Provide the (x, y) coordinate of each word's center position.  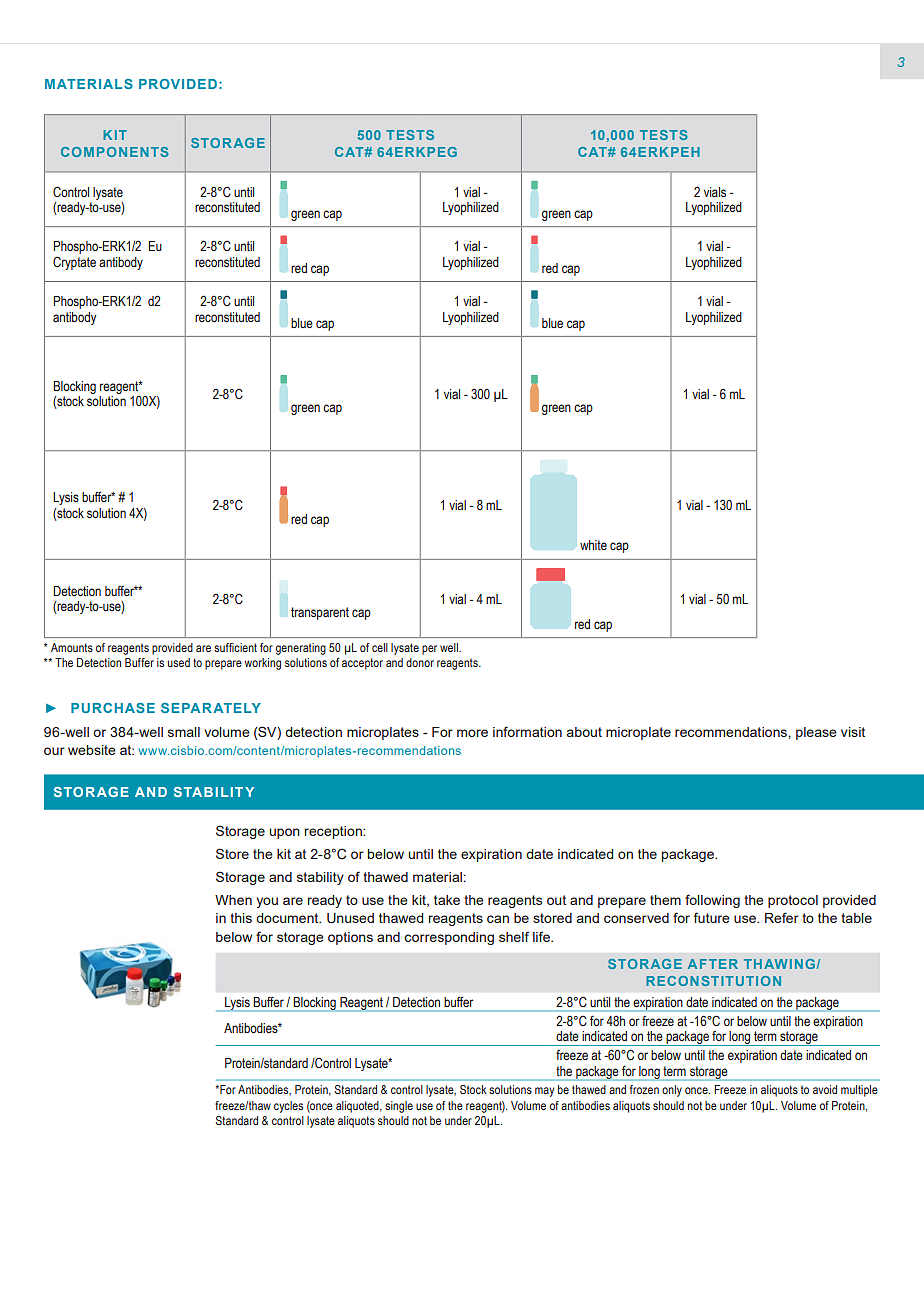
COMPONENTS (115, 152)
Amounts (72, 647)
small (184, 732)
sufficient (235, 647)
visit (853, 732)
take (447, 900)
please (816, 733)
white (593, 545)
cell (380, 647)
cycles (288, 1107)
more (472, 733)
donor (420, 662)
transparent (320, 613)
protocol (793, 901)
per (429, 650)
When (233, 900)
